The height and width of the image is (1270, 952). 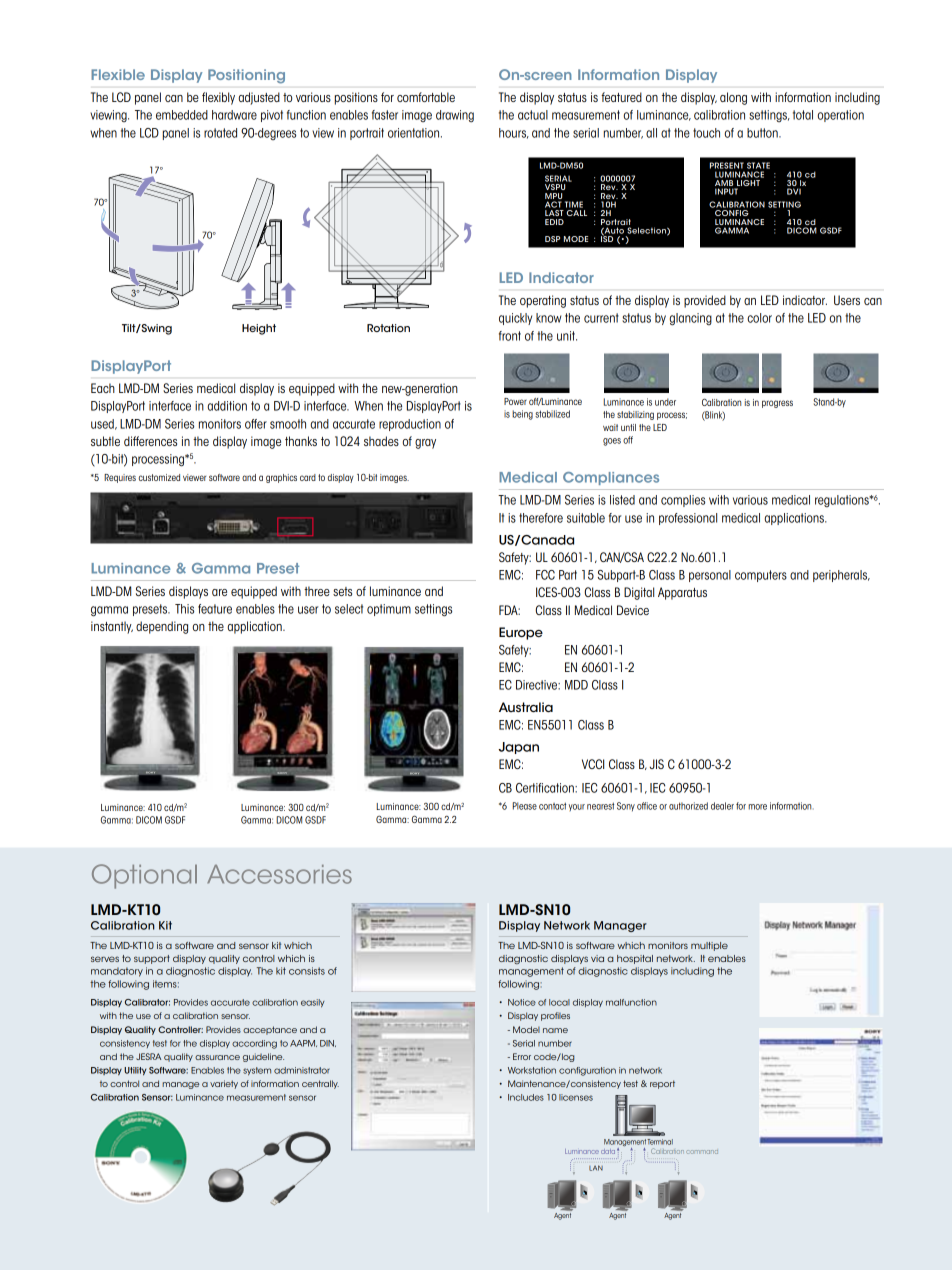 I want to click on command, so click(x=702, y=1152).
